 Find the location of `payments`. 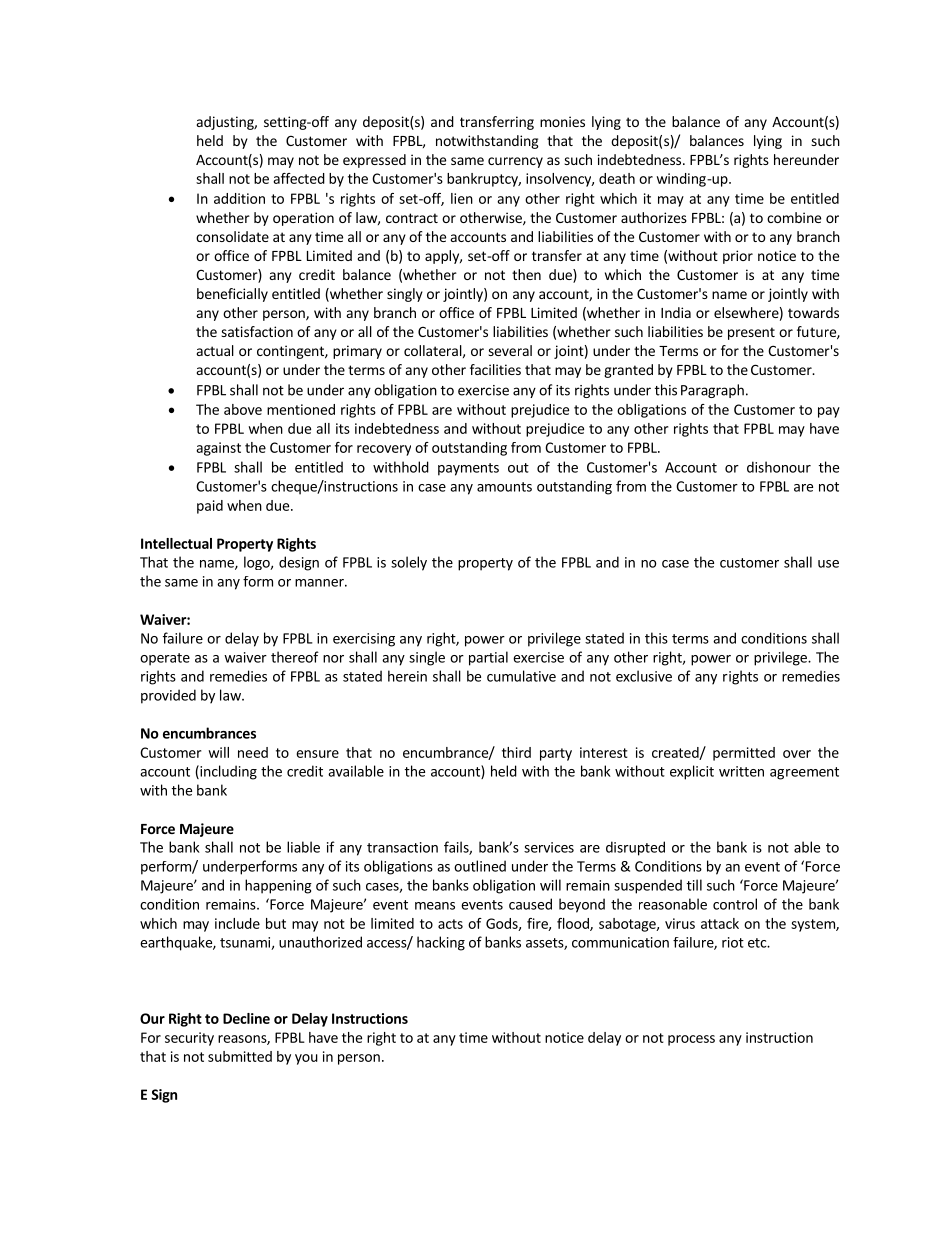

payments is located at coordinates (468, 469).
